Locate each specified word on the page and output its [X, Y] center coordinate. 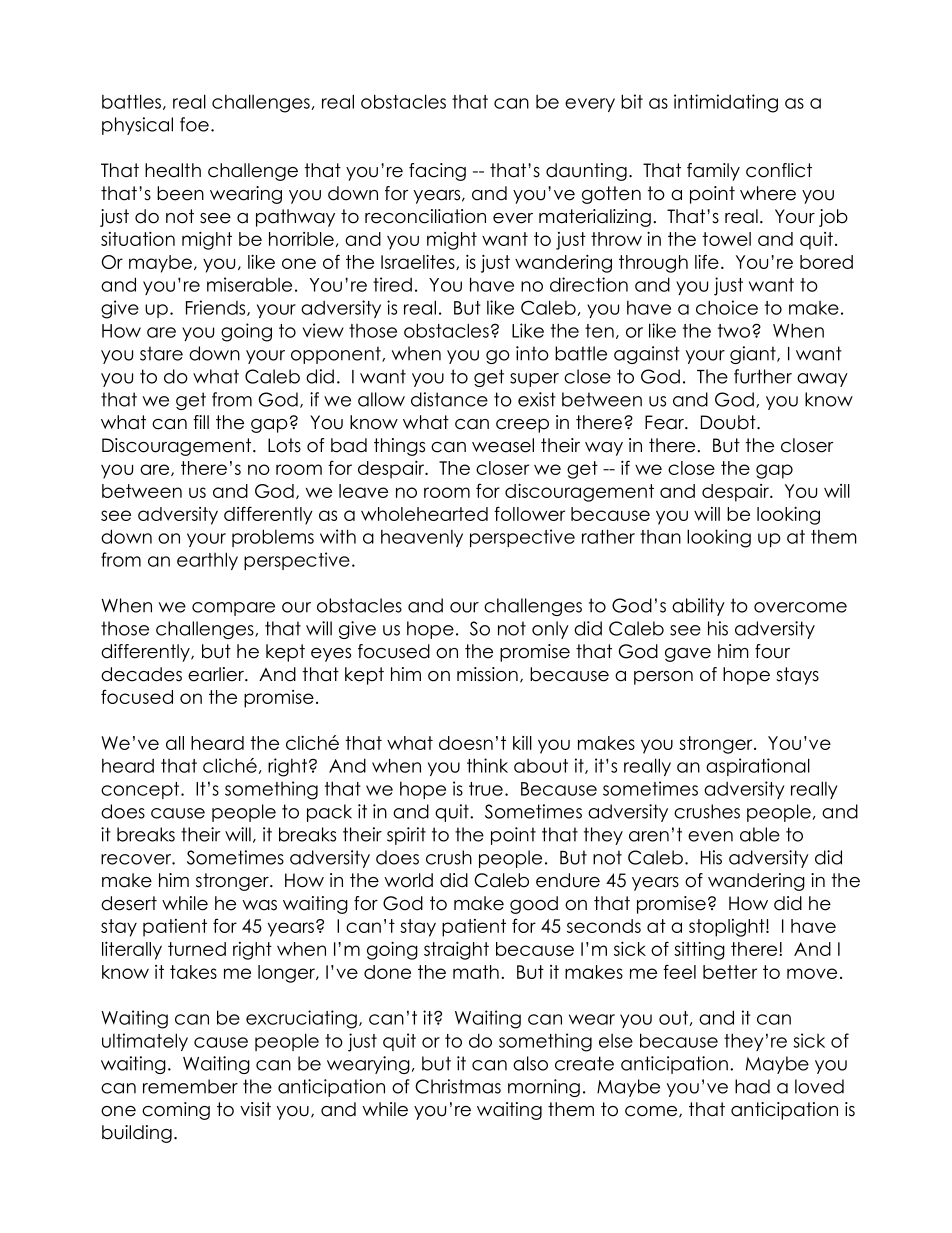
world [408, 880]
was [259, 905]
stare [161, 353]
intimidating [726, 103]
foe [194, 124]
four [772, 651]
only [550, 630]
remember [190, 1086]
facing [437, 172]
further [763, 376]
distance [449, 399]
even [710, 836]
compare [233, 609]
